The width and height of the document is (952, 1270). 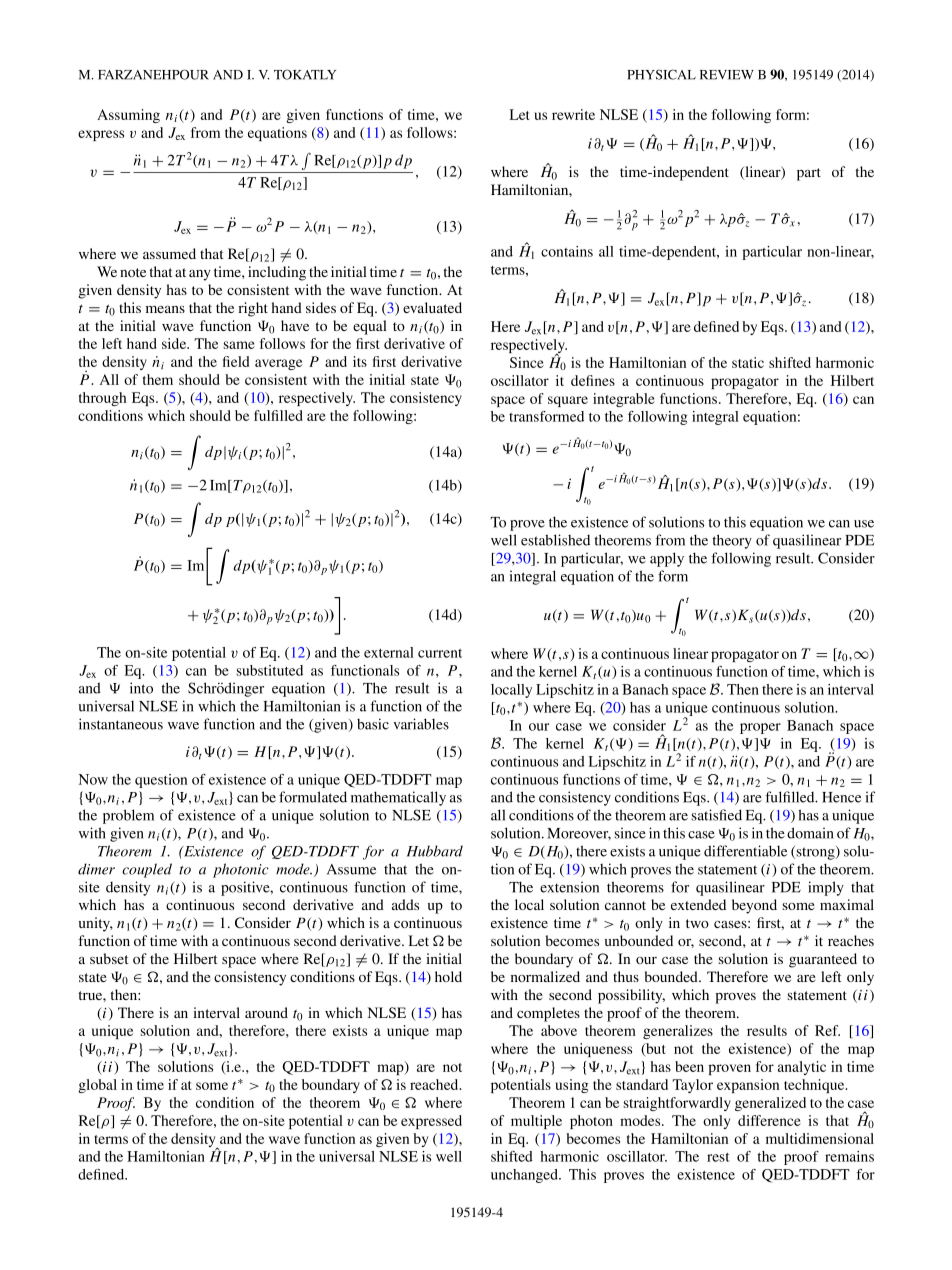 I want to click on global, so click(x=97, y=1086).
